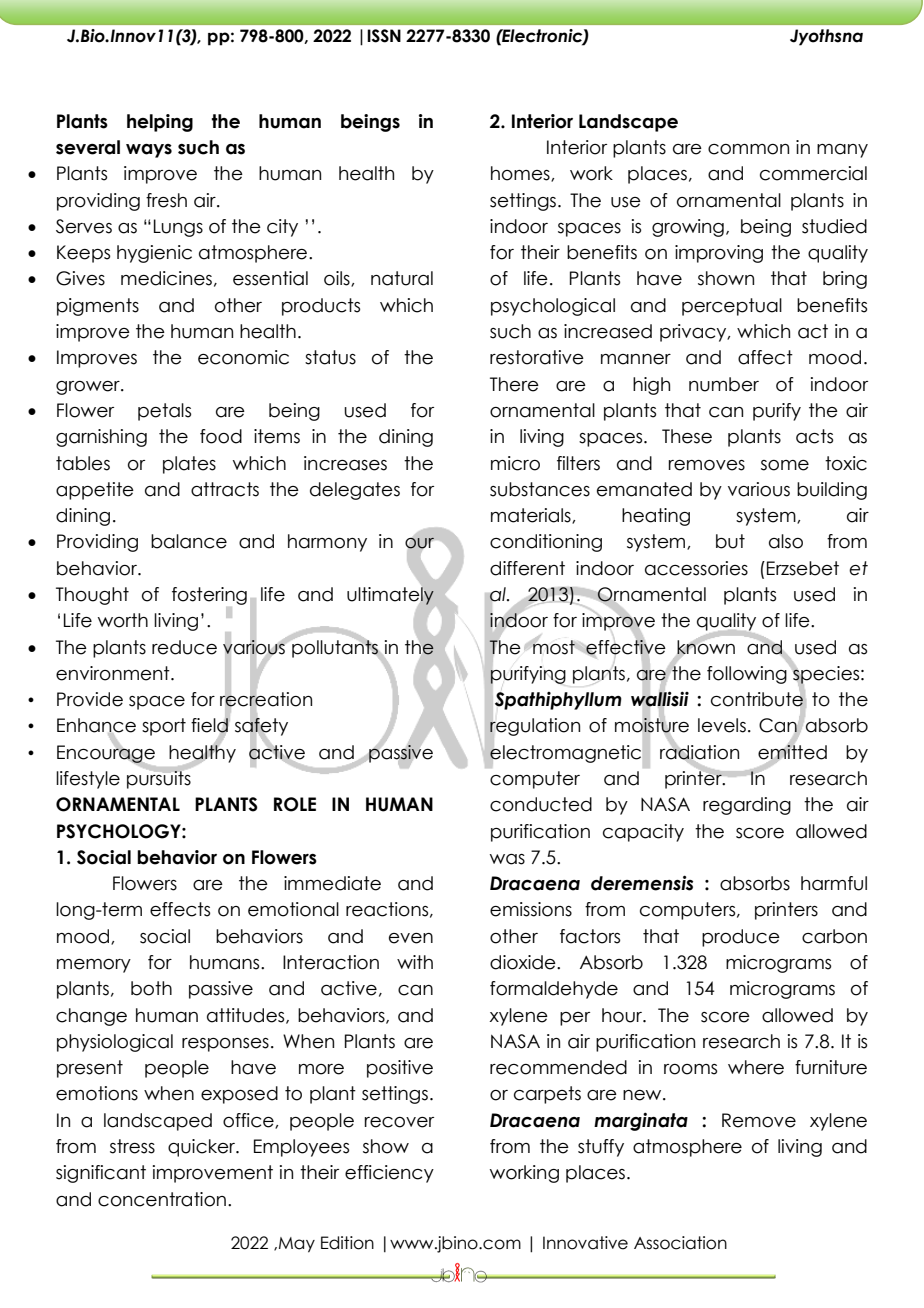 The width and height of the screenshot is (924, 1308). I want to click on common, so click(748, 149).
